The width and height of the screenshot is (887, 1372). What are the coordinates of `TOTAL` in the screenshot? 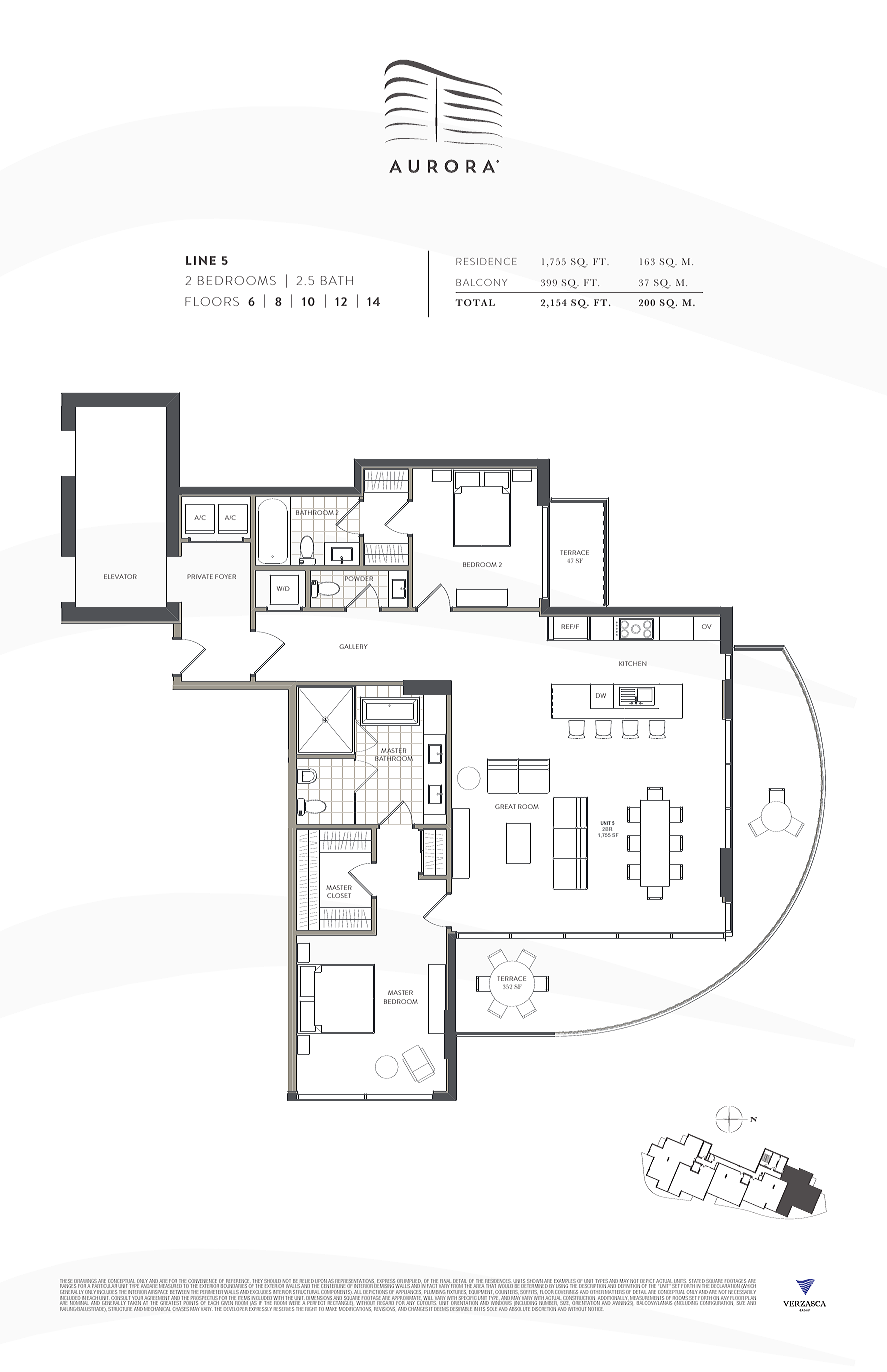 It's located at (475, 302).
